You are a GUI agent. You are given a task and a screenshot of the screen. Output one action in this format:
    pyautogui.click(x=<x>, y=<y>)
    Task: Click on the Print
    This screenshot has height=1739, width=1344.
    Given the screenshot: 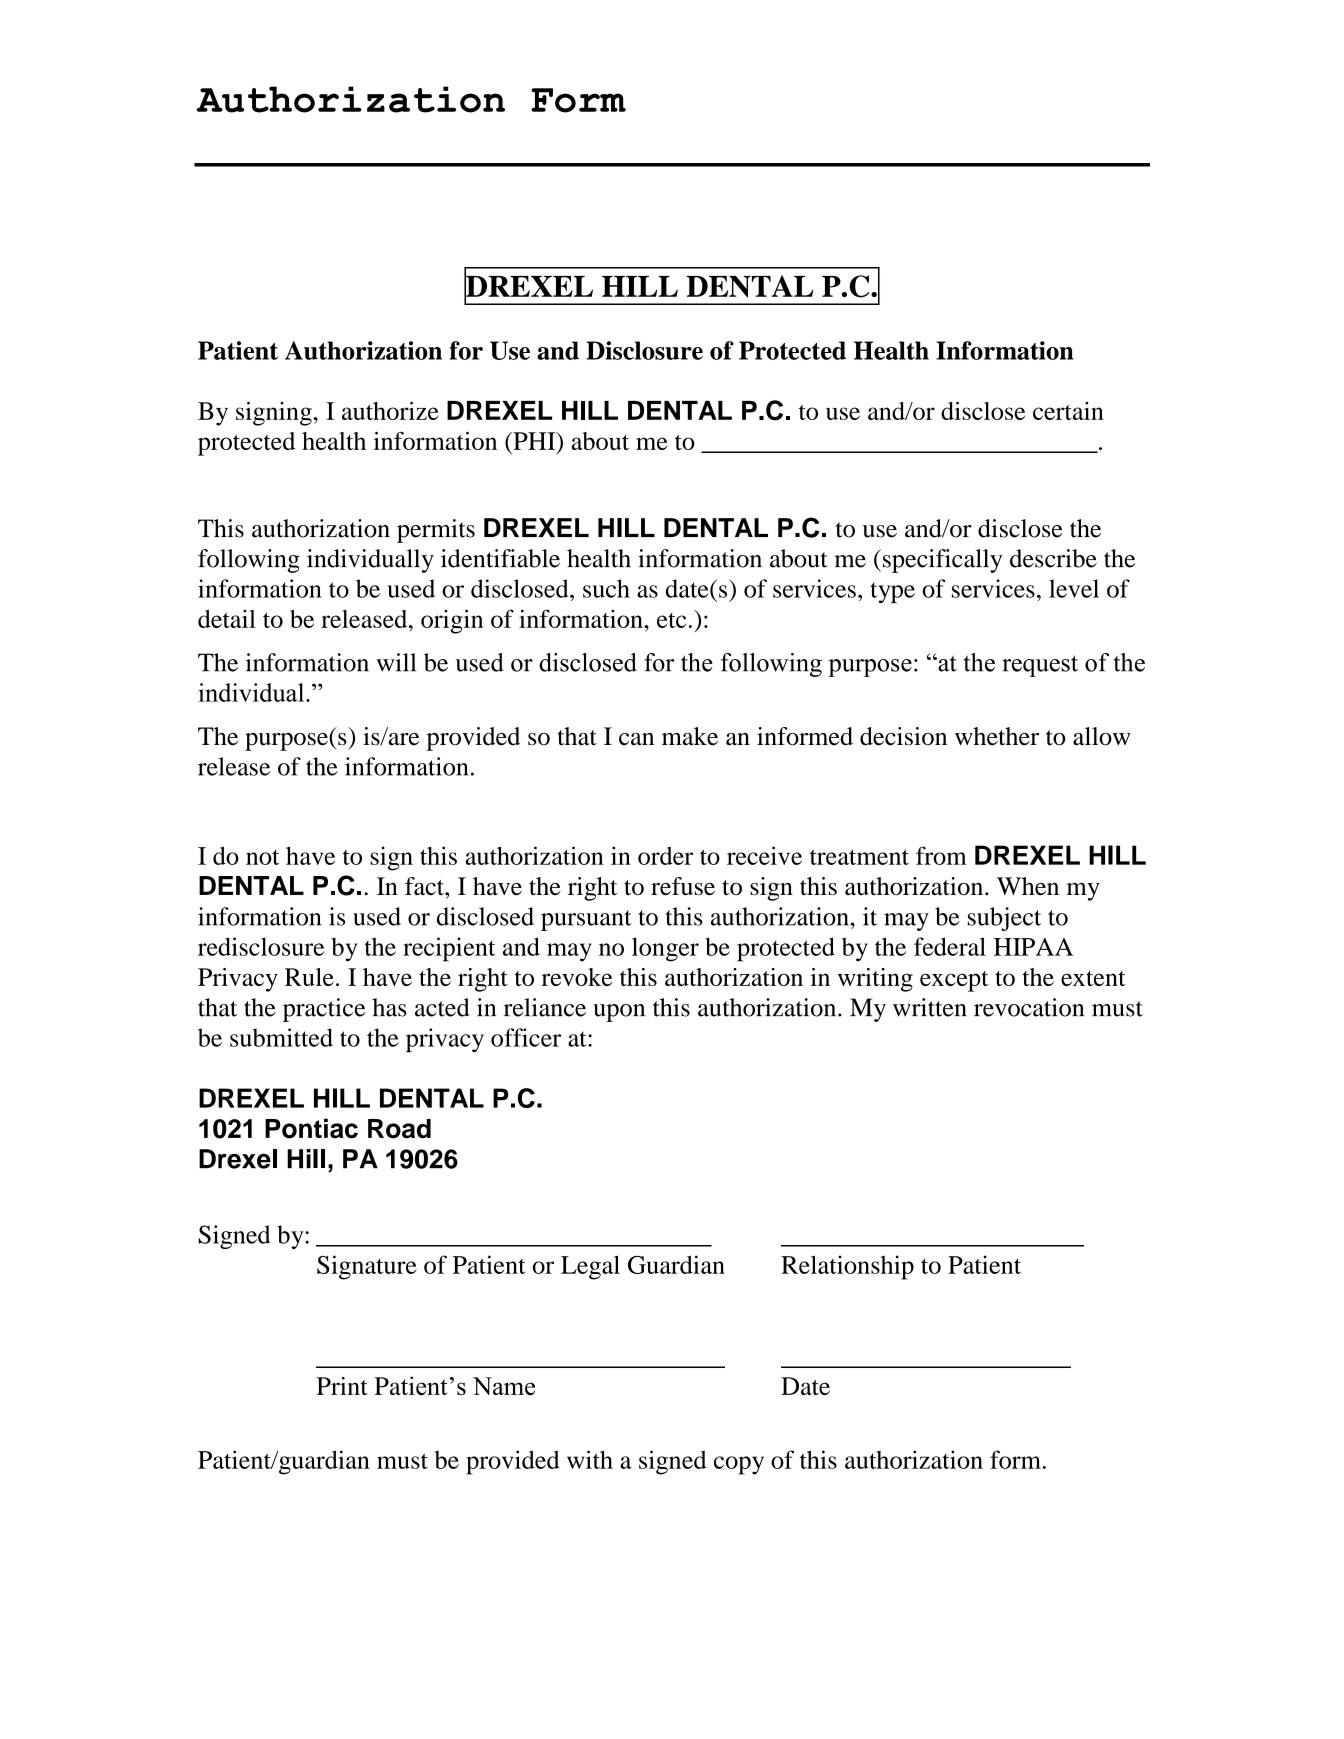 What is the action you would take?
    pyautogui.click(x=342, y=1386)
